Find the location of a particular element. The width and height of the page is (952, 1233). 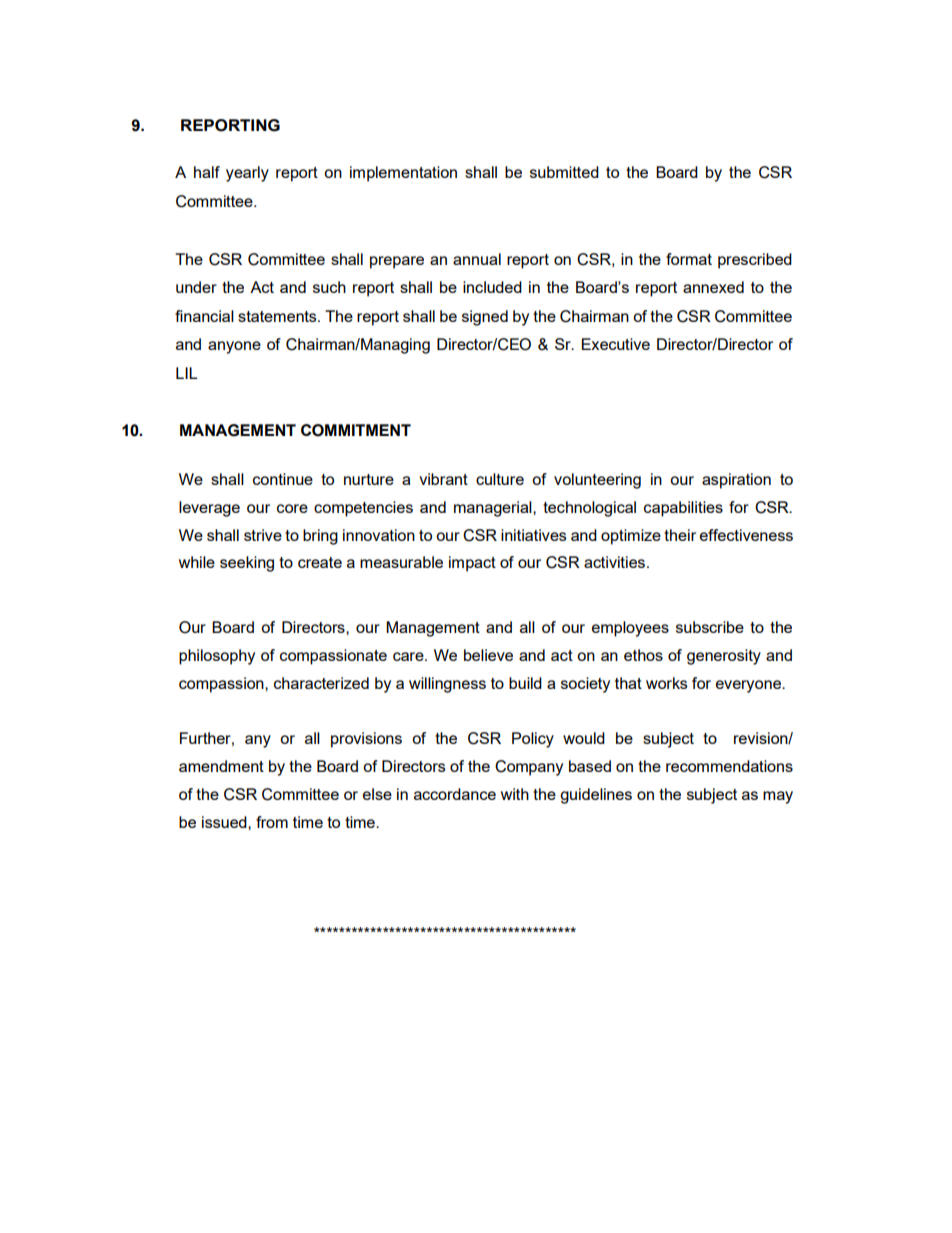

signed is located at coordinates (485, 318).
